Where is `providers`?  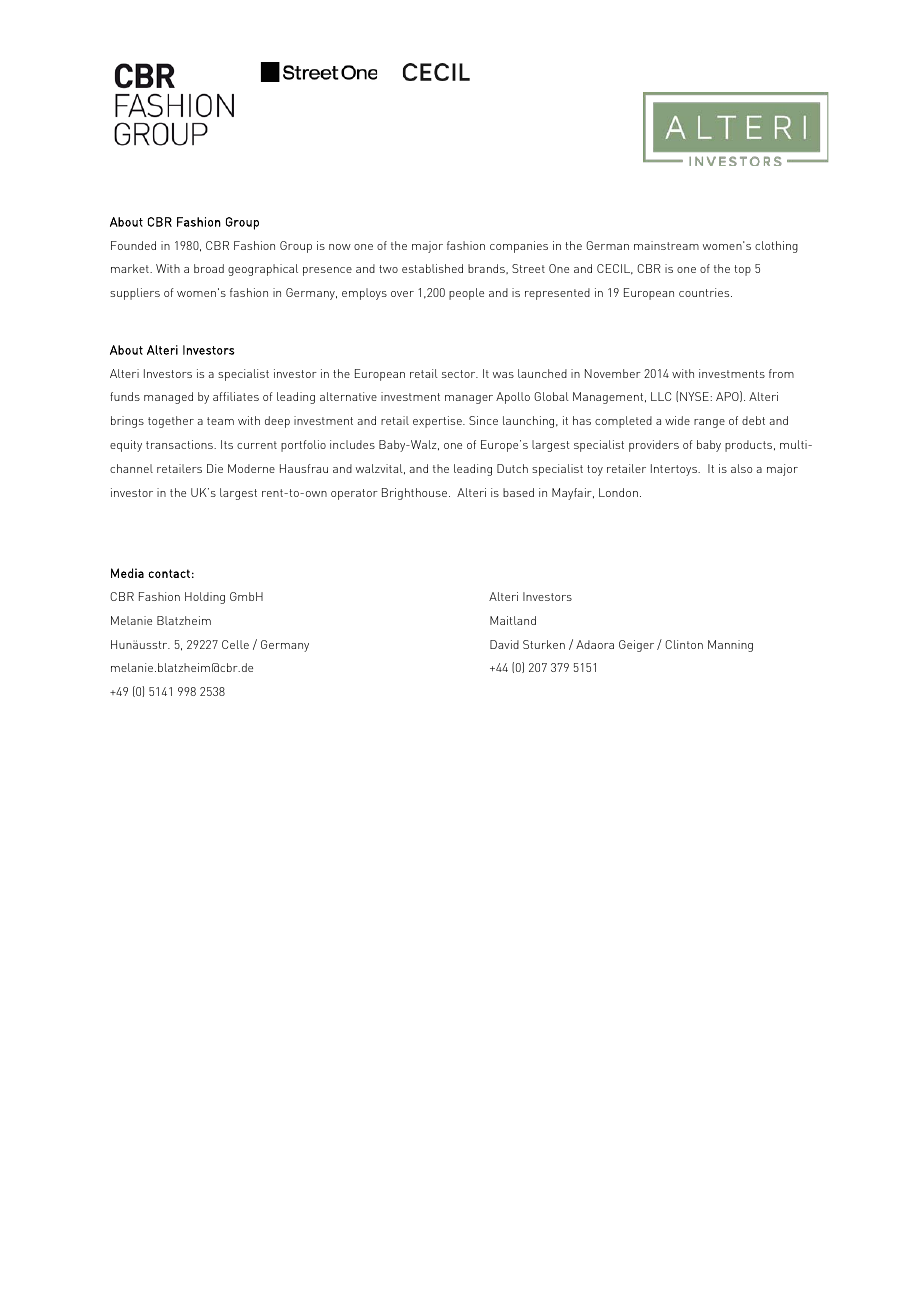
providers is located at coordinates (654, 446).
